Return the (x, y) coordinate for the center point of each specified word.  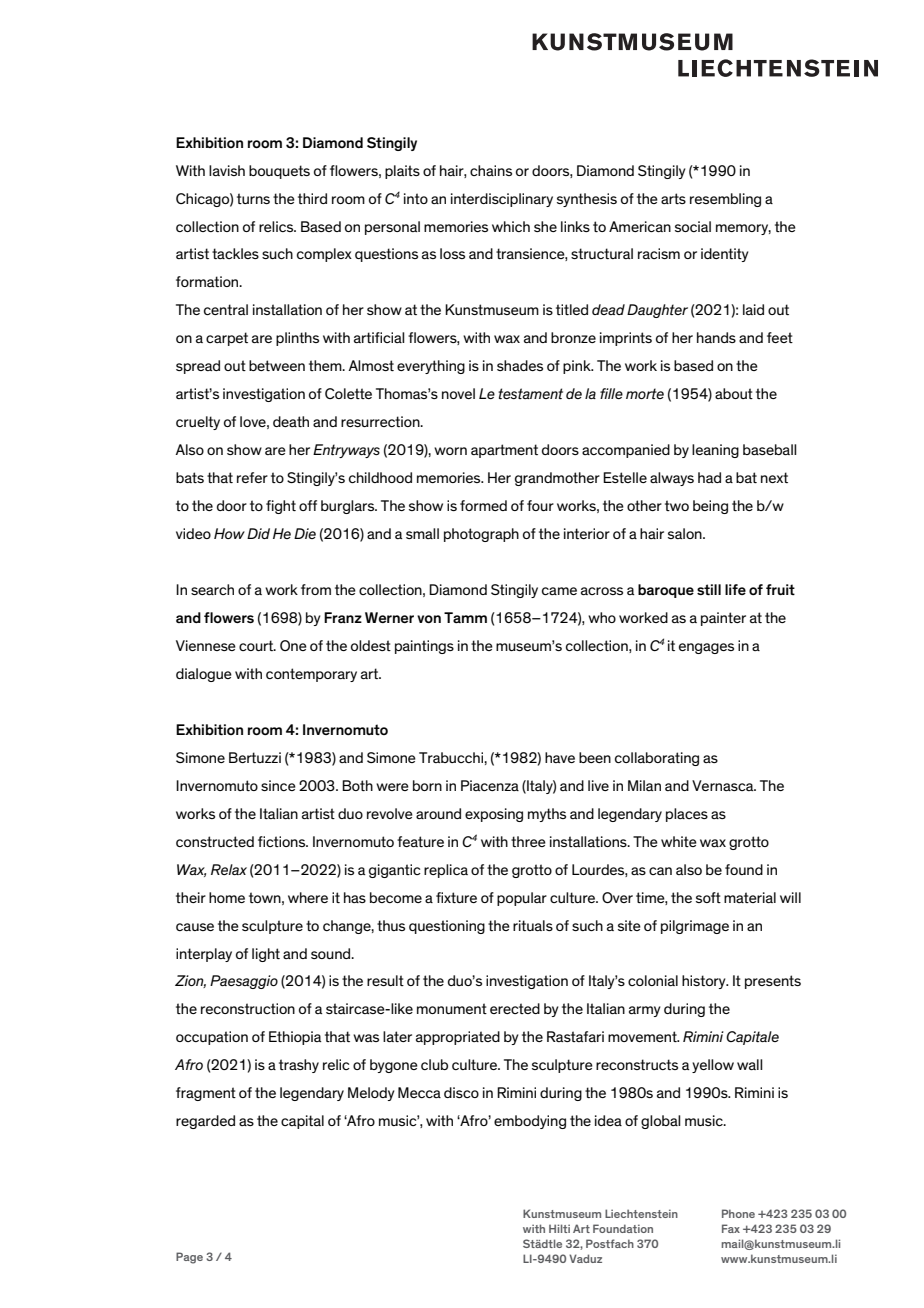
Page (189, 1258)
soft (708, 897)
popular (522, 899)
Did (258, 533)
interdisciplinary (502, 200)
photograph (481, 535)
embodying (530, 1122)
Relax (229, 869)
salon (686, 533)
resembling (725, 200)
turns (253, 198)
